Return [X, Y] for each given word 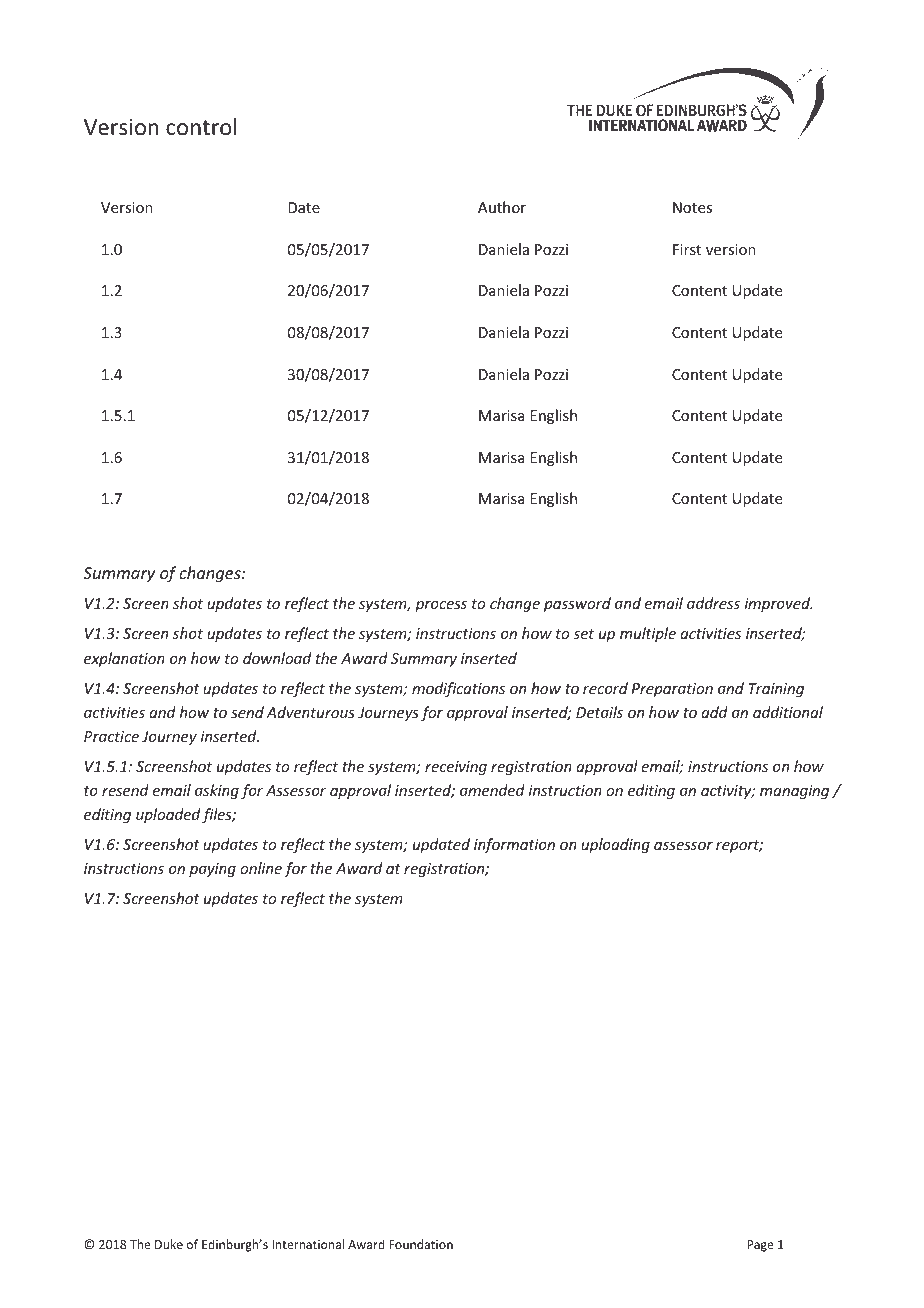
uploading [615, 845]
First [687, 249]
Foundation [421, 1244]
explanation [124, 659]
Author [502, 207]
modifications [458, 689]
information [514, 845]
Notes [692, 207]
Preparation [672, 690]
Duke [169, 1244]
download [277, 658]
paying [212, 870]
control [201, 127]
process [441, 606]
